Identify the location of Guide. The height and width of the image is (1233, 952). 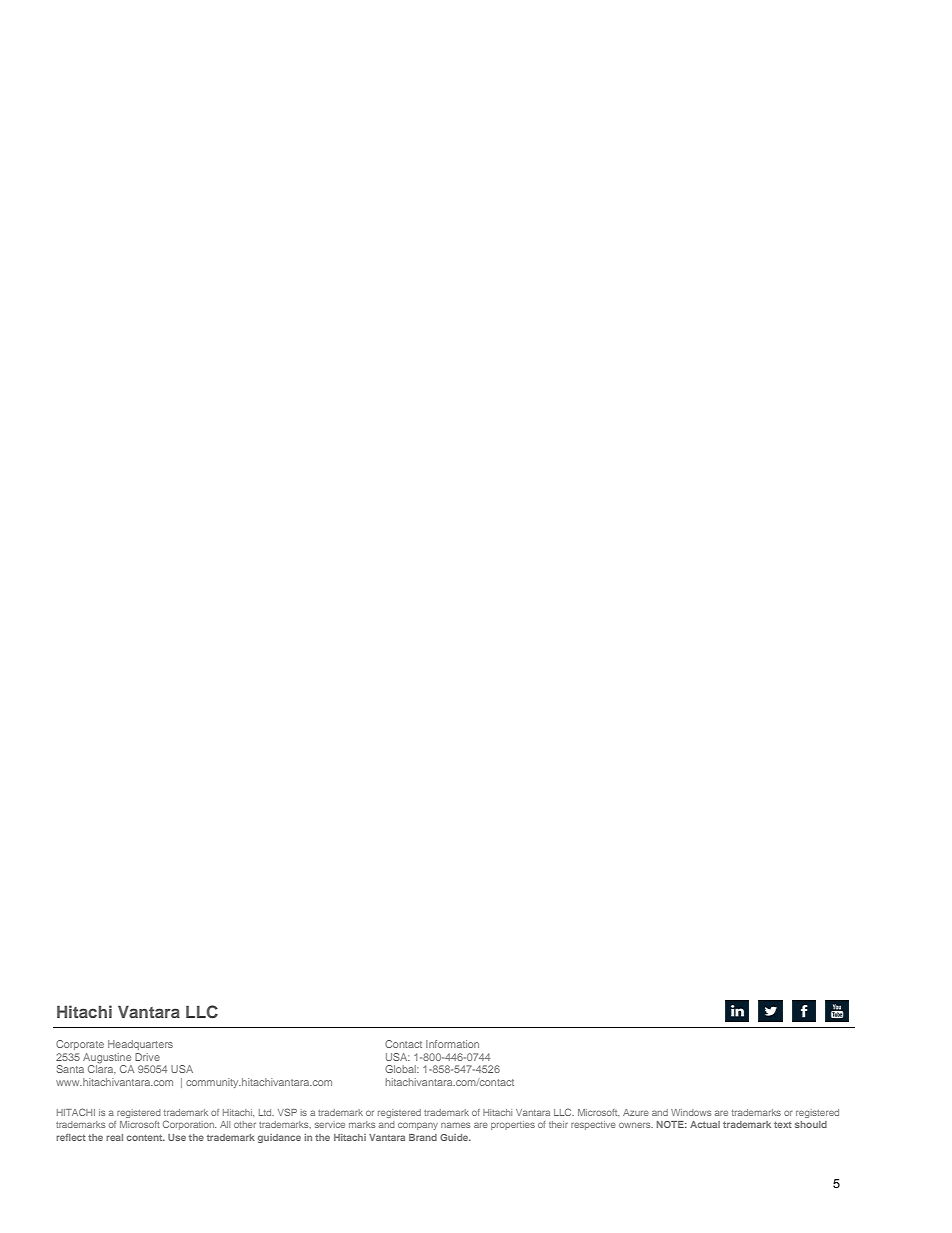
(455, 1137).
